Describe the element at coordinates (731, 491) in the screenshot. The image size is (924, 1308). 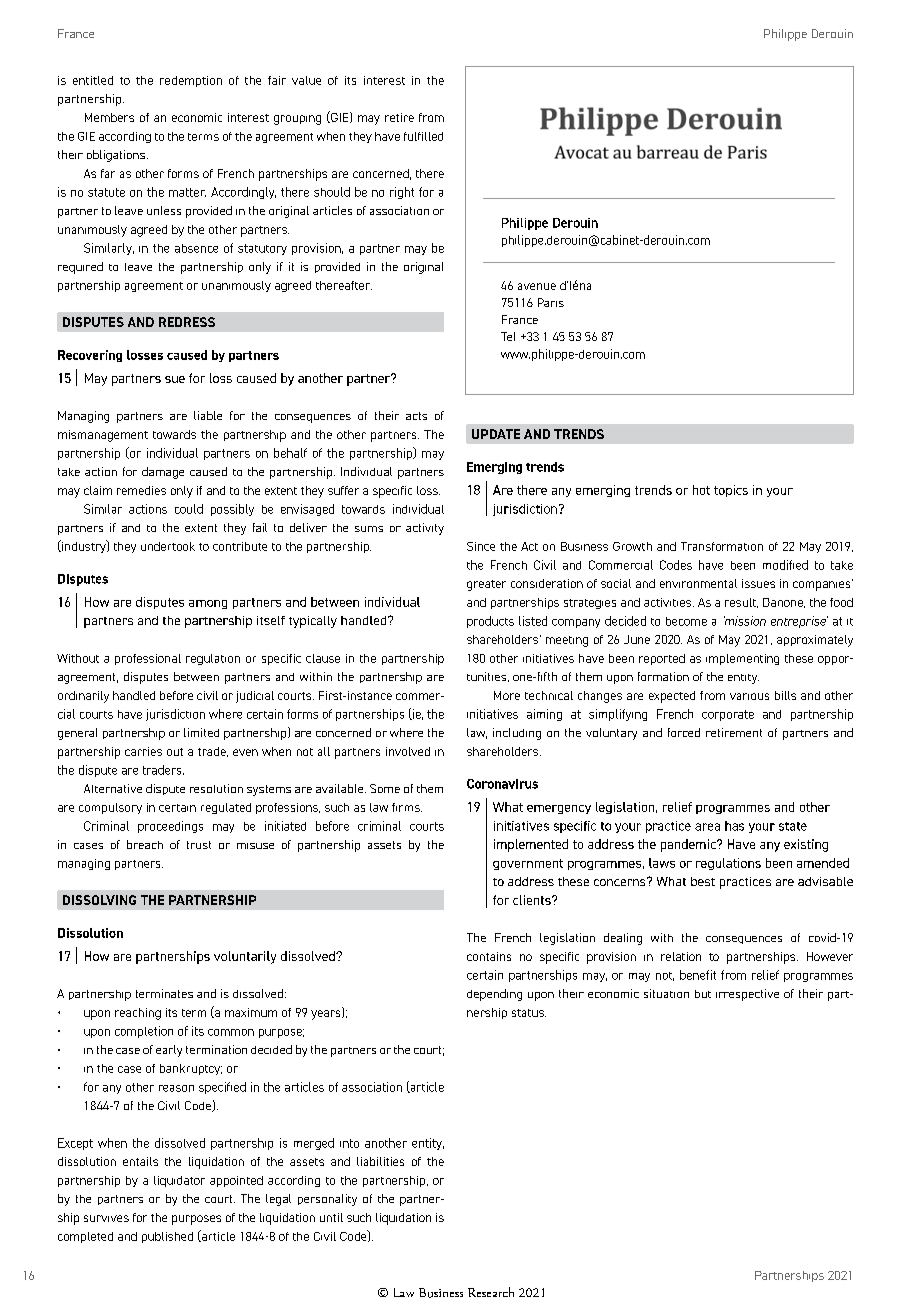
I see `topics` at that location.
